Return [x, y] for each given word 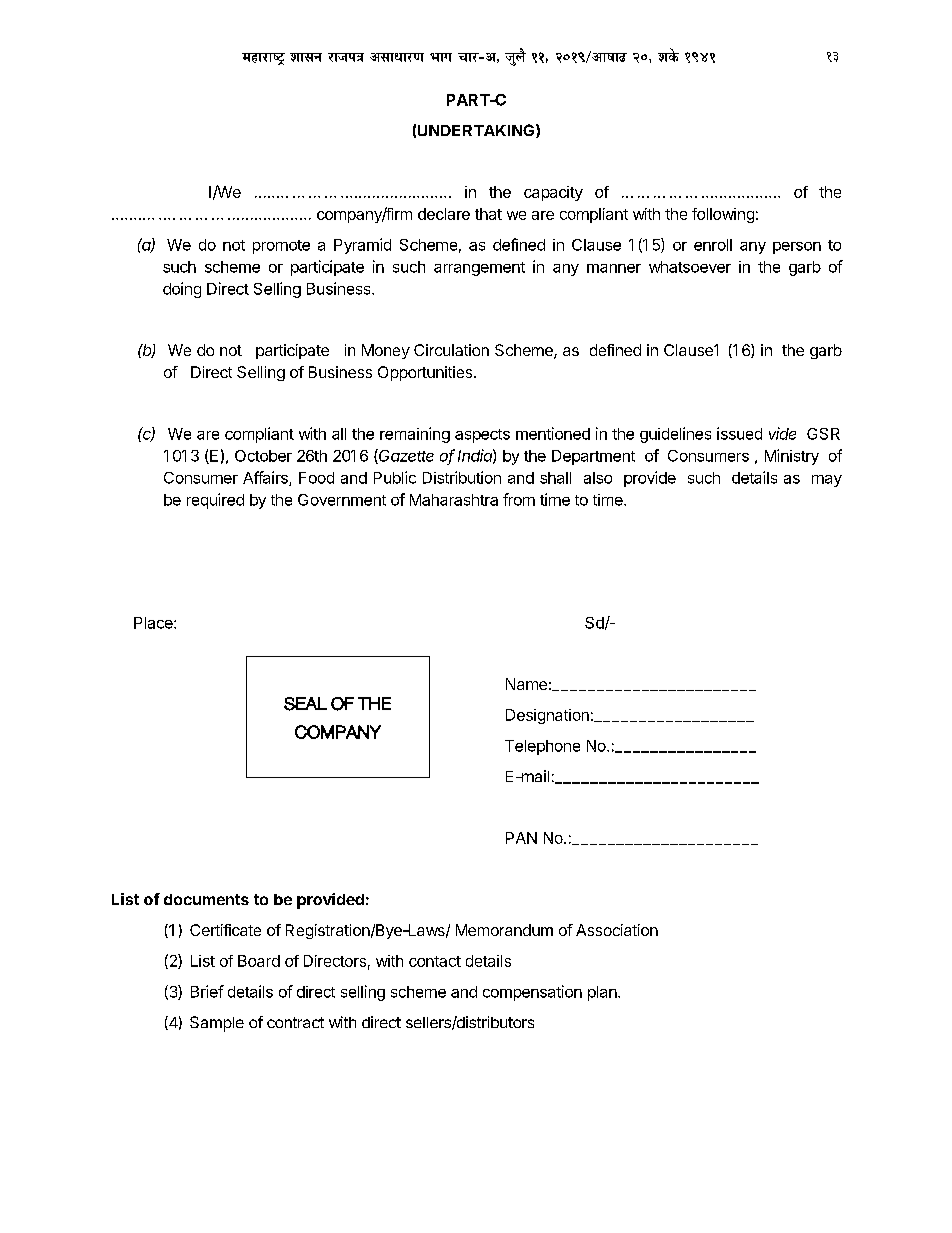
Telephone [542, 747]
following [723, 215]
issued [739, 433]
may [827, 481]
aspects [482, 436]
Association [617, 930]
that [488, 214]
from [519, 499]
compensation [532, 993]
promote [281, 247]
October [263, 456]
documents [206, 899]
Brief [207, 991]
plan [603, 993]
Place [154, 623]
